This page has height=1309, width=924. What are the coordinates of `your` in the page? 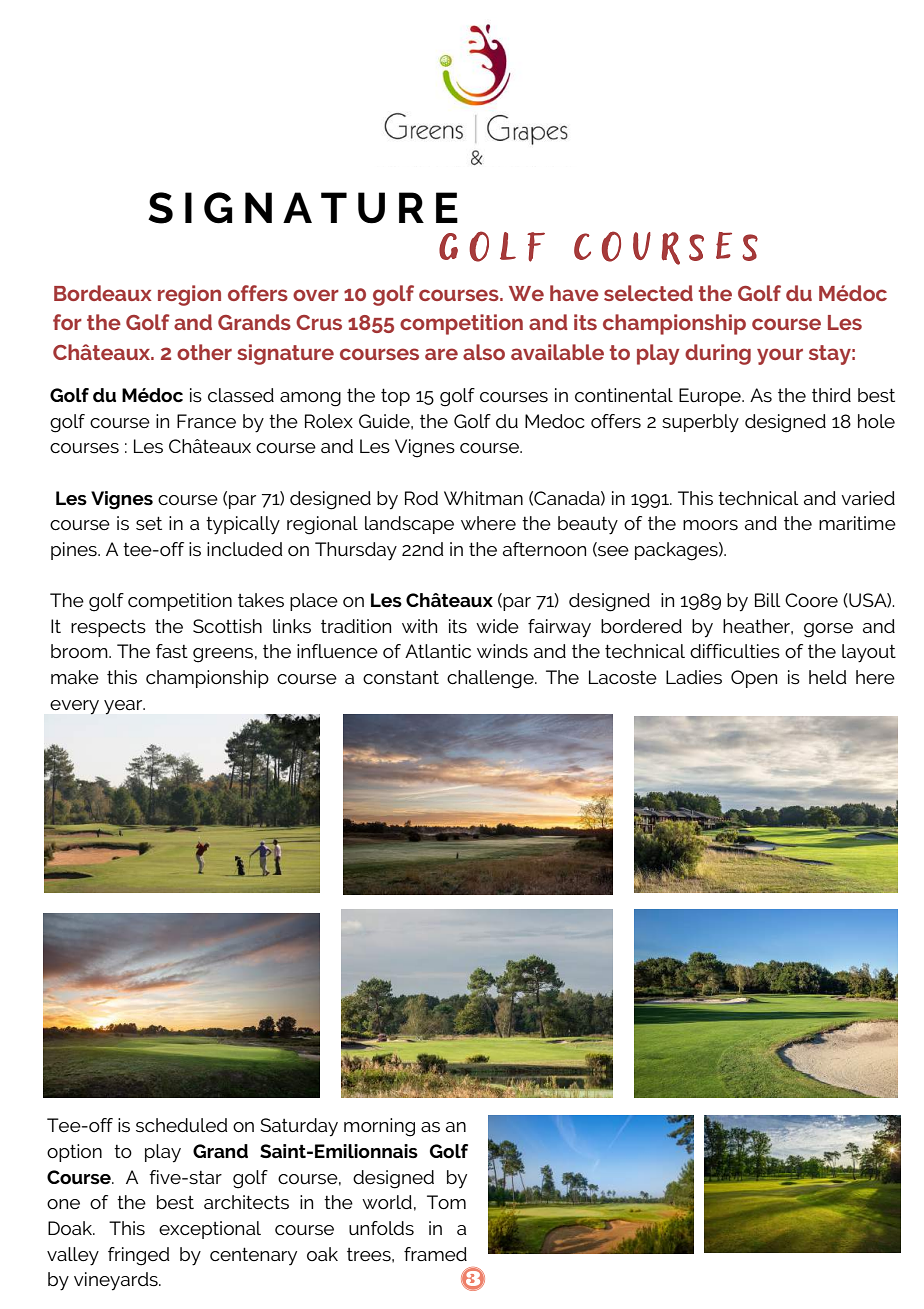 It's located at (780, 356).
